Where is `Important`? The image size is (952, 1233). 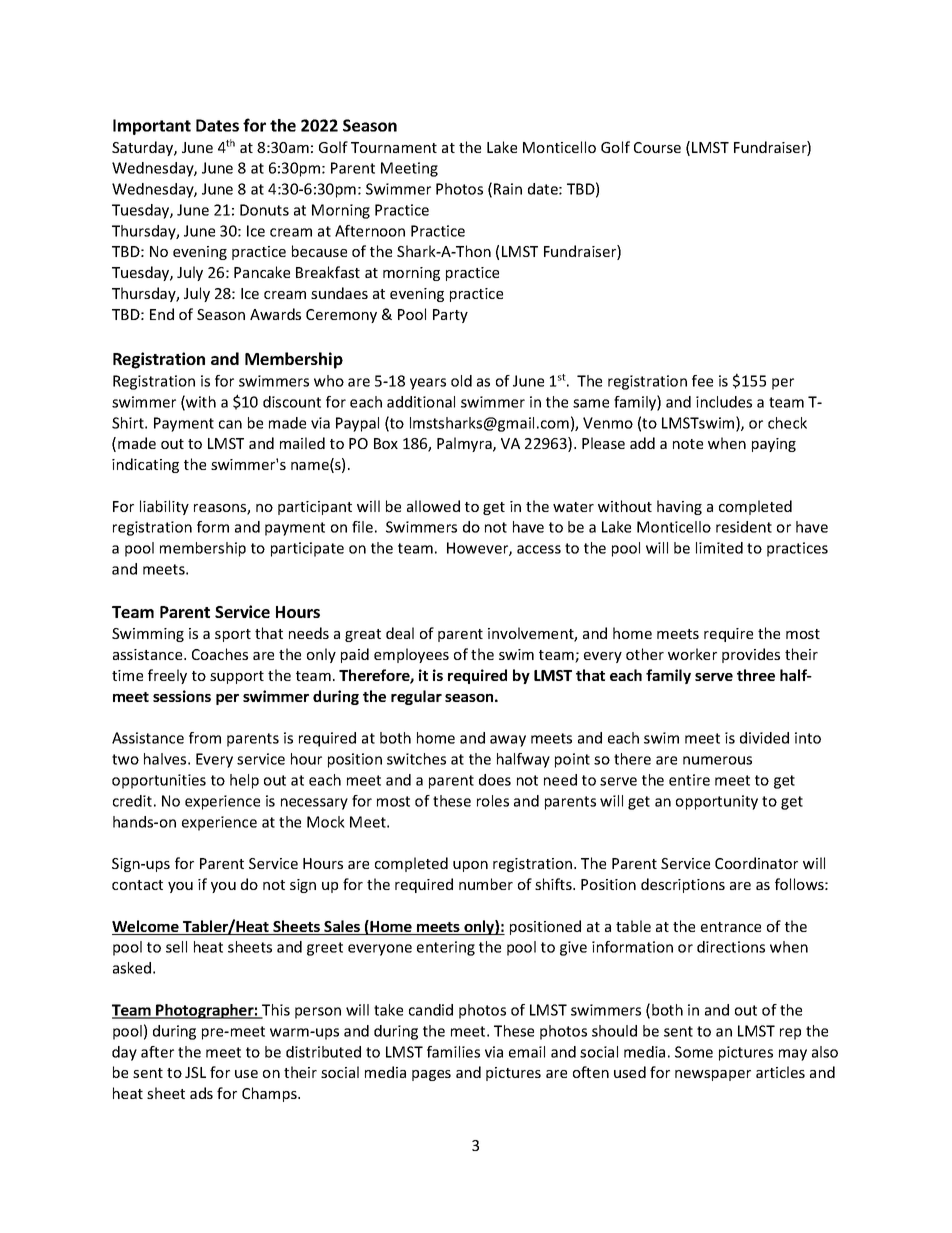 Important is located at coordinates (152, 127).
